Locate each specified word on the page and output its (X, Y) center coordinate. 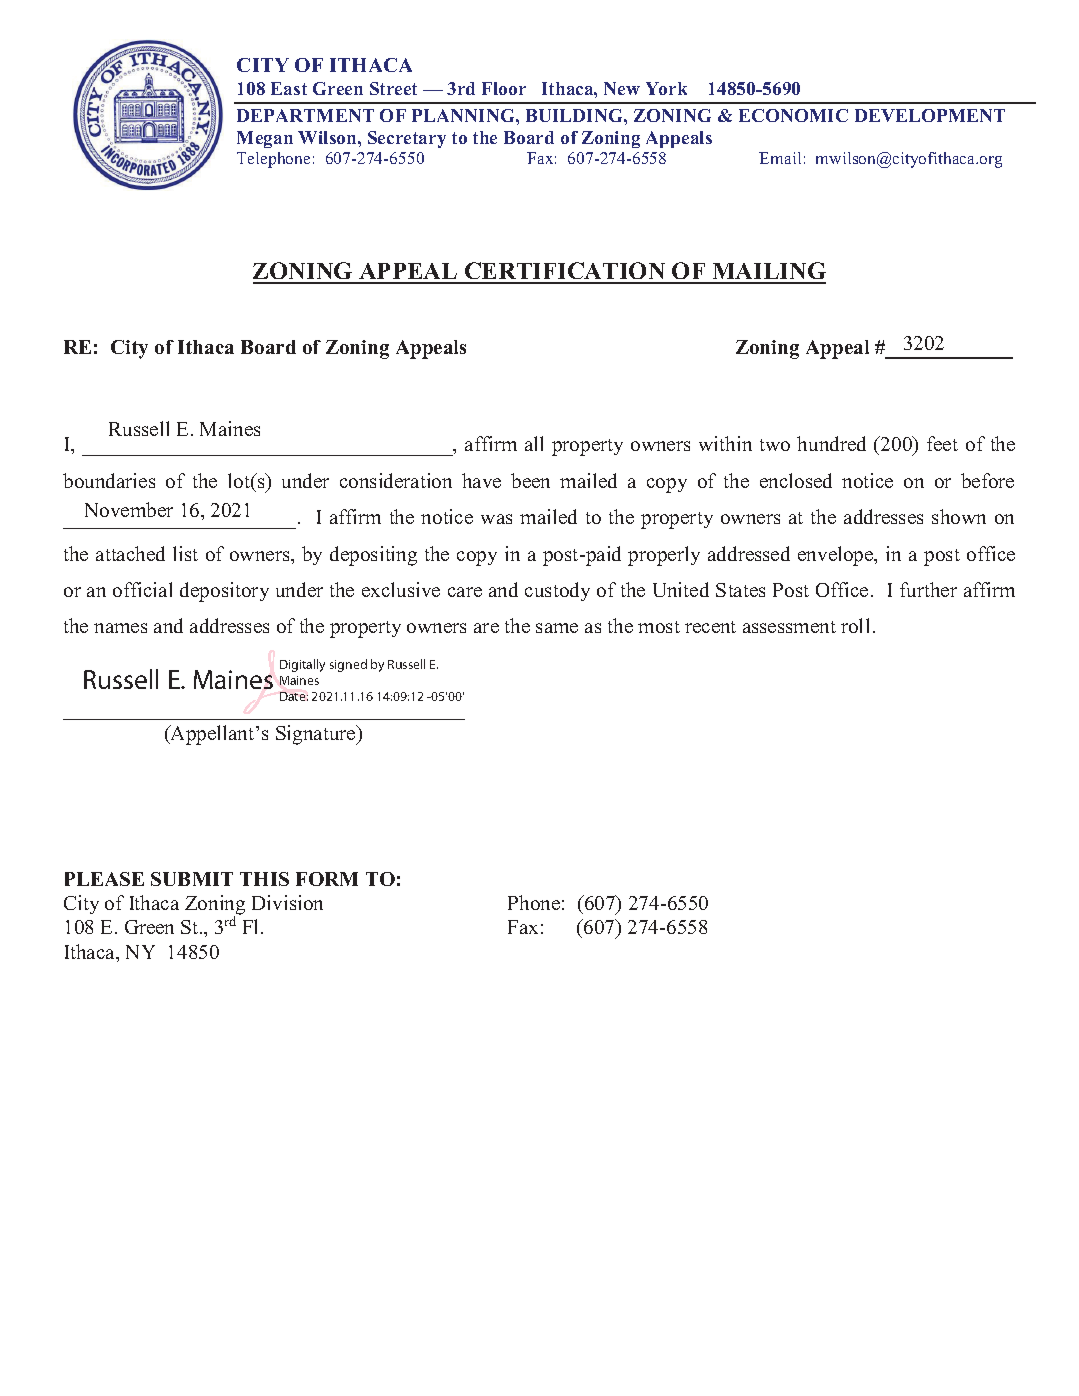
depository (224, 592)
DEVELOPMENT (930, 115)
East (289, 88)
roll (855, 625)
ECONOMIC (793, 115)
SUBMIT (192, 879)
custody (557, 591)
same (557, 628)
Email (780, 158)
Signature (317, 735)
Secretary (407, 139)
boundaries (109, 480)
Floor (504, 88)
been (530, 480)
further (928, 589)
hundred (831, 443)
